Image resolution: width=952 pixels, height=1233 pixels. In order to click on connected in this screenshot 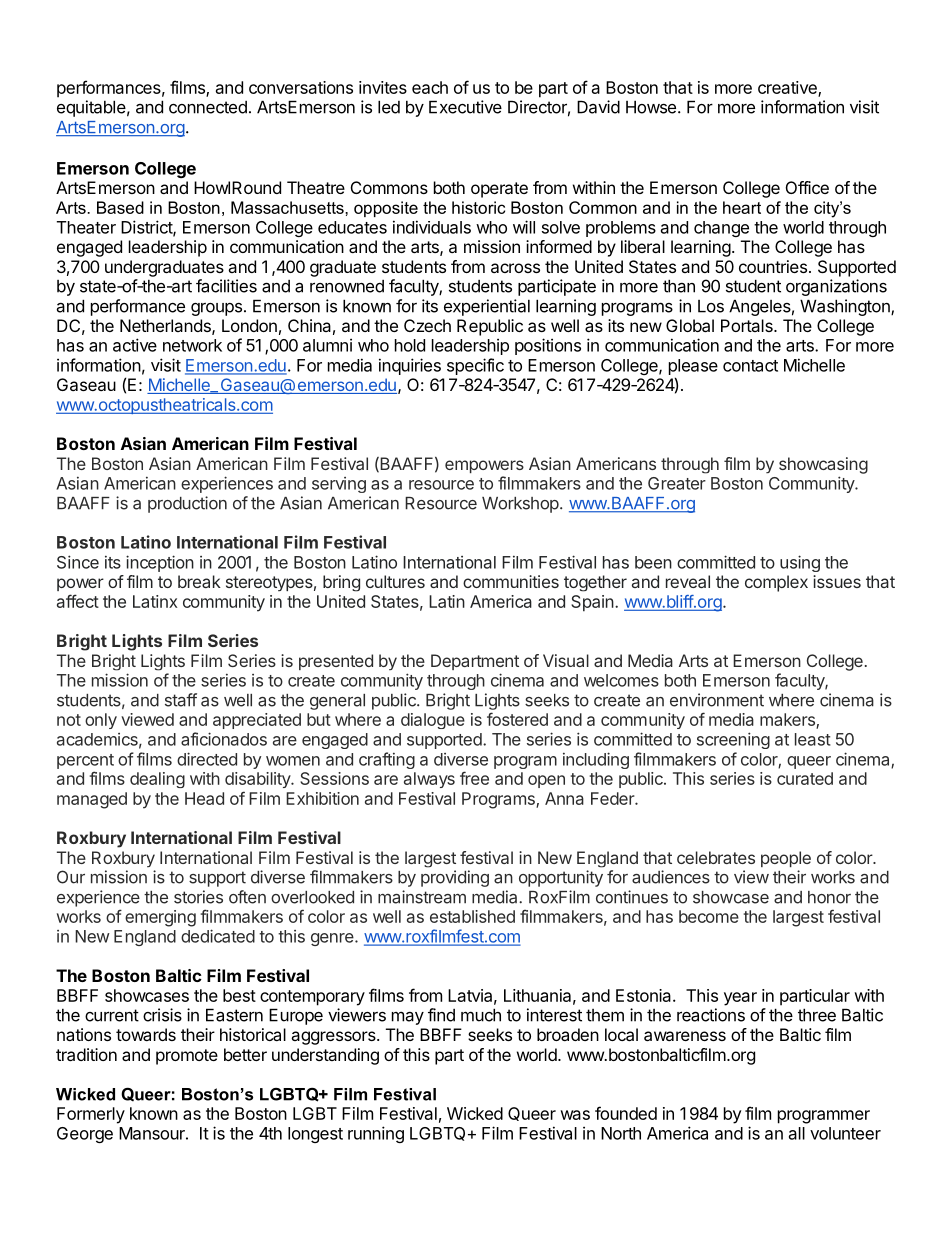, I will do `click(208, 107)`.
